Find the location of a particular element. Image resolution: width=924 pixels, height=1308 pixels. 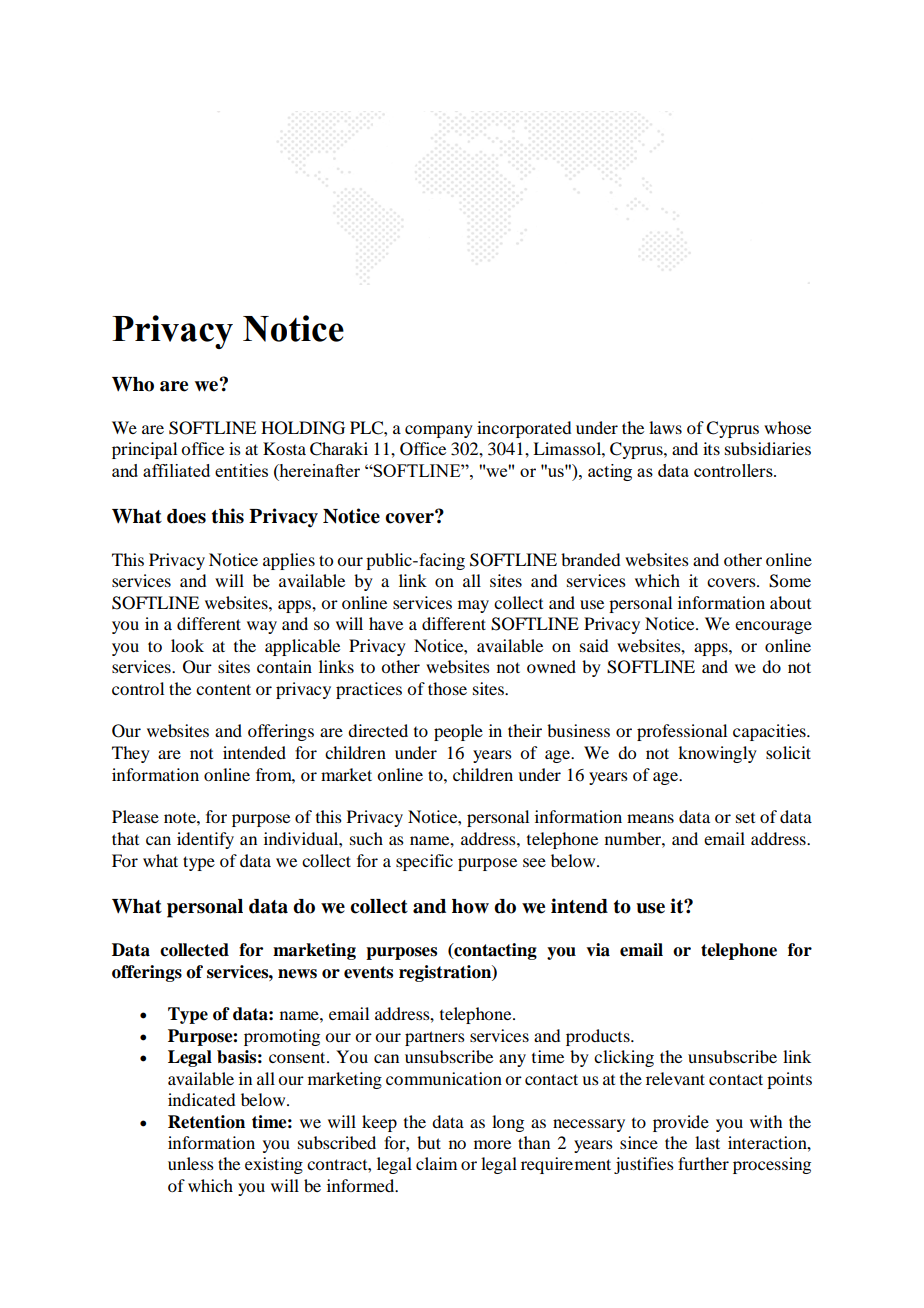

affiliated is located at coordinates (176, 470).
